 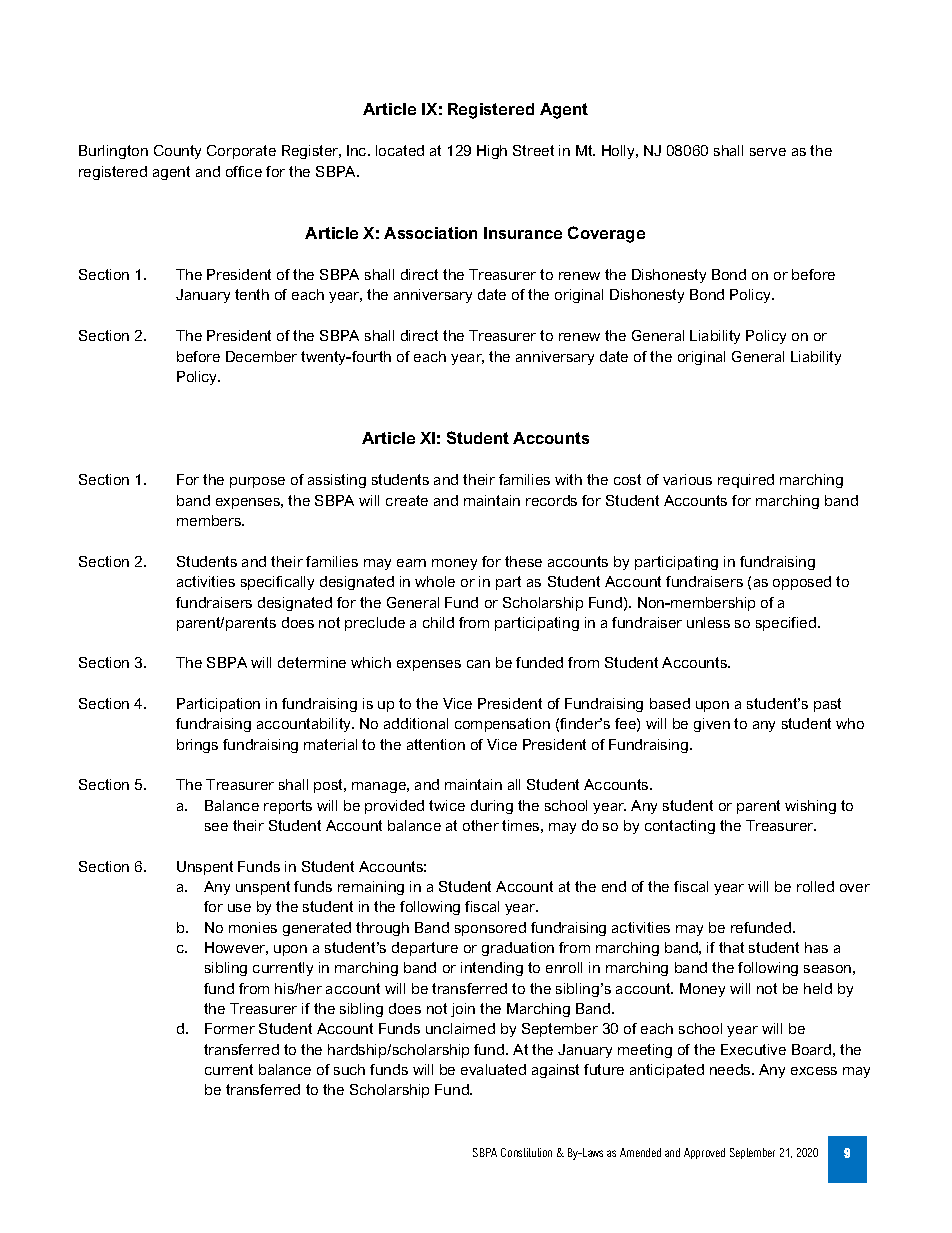 I want to click on that, so click(x=731, y=947).
